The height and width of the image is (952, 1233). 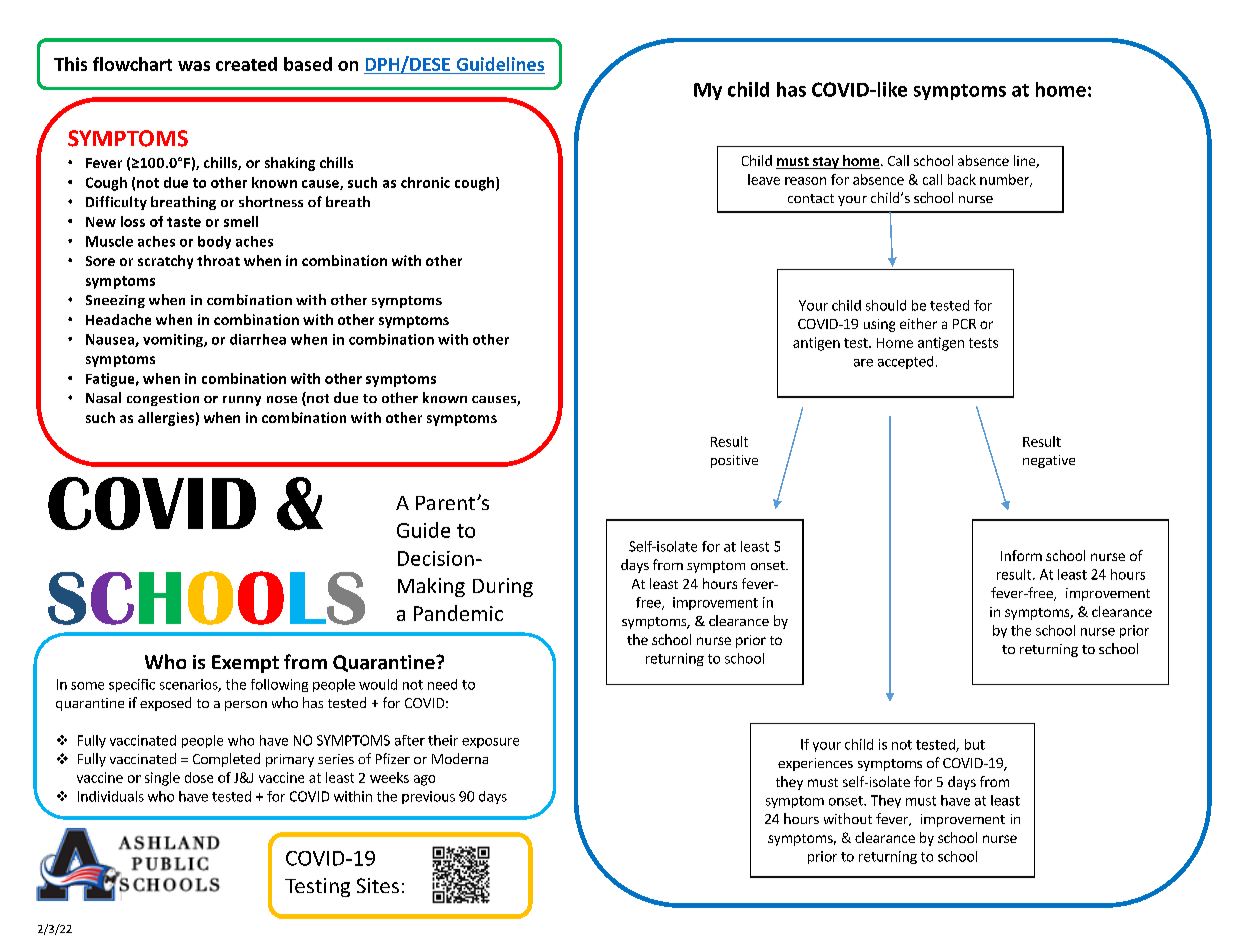 I want to click on based, so click(x=308, y=64).
